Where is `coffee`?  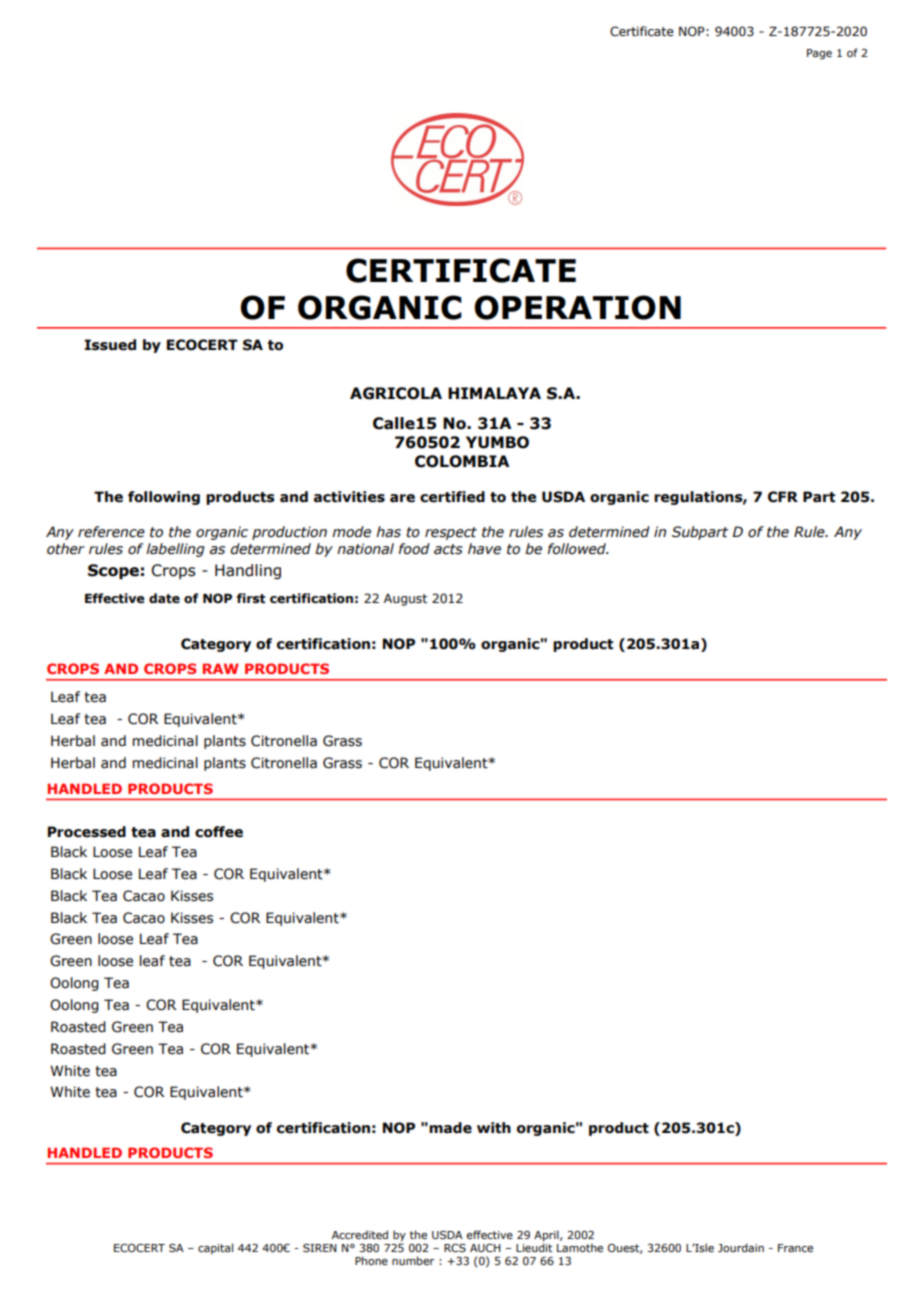
coffee is located at coordinates (219, 832).
